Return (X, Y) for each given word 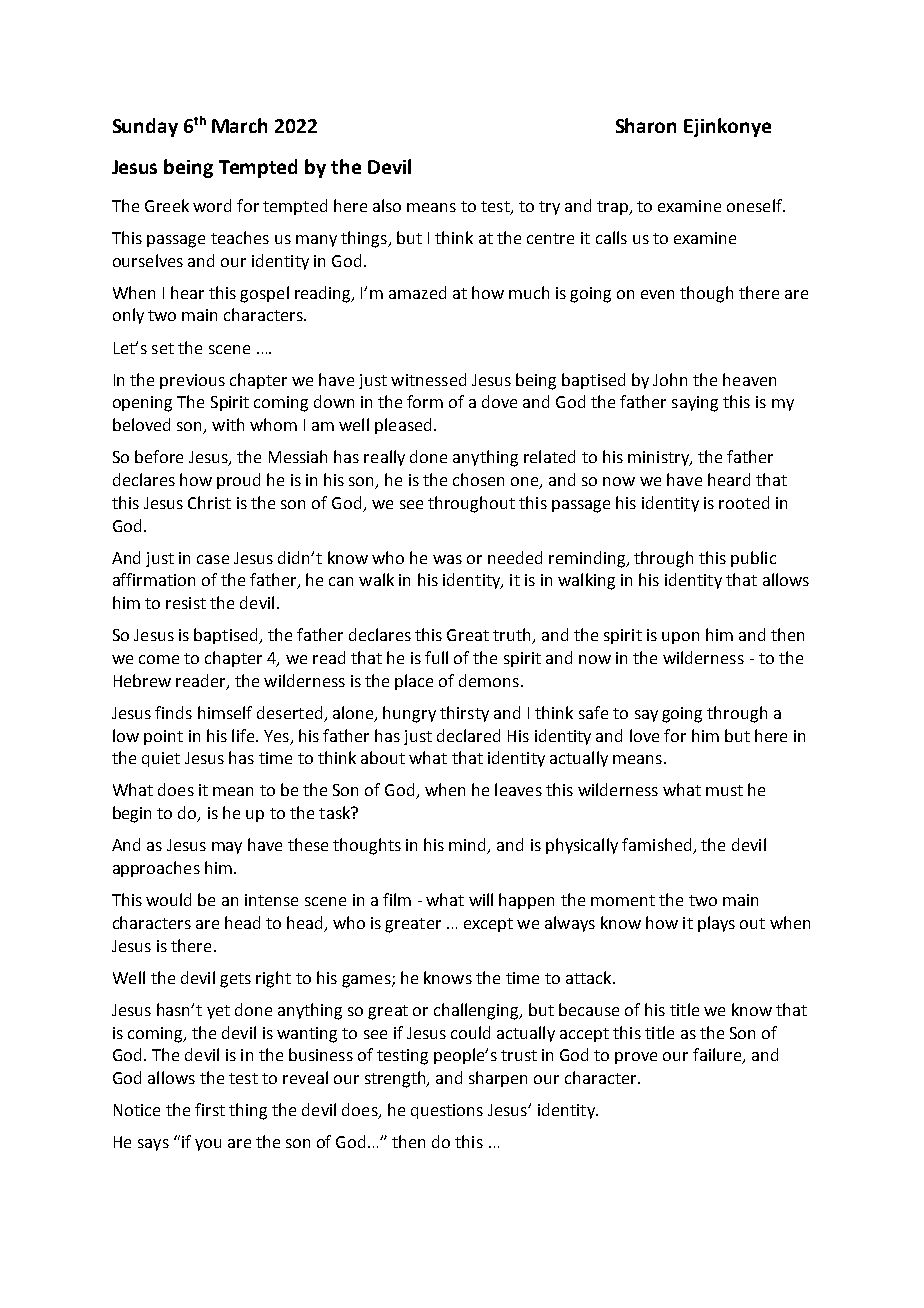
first (210, 1109)
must (724, 790)
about (383, 757)
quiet (161, 759)
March (239, 125)
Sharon (646, 125)
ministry (659, 458)
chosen (478, 479)
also (387, 205)
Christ (209, 502)
